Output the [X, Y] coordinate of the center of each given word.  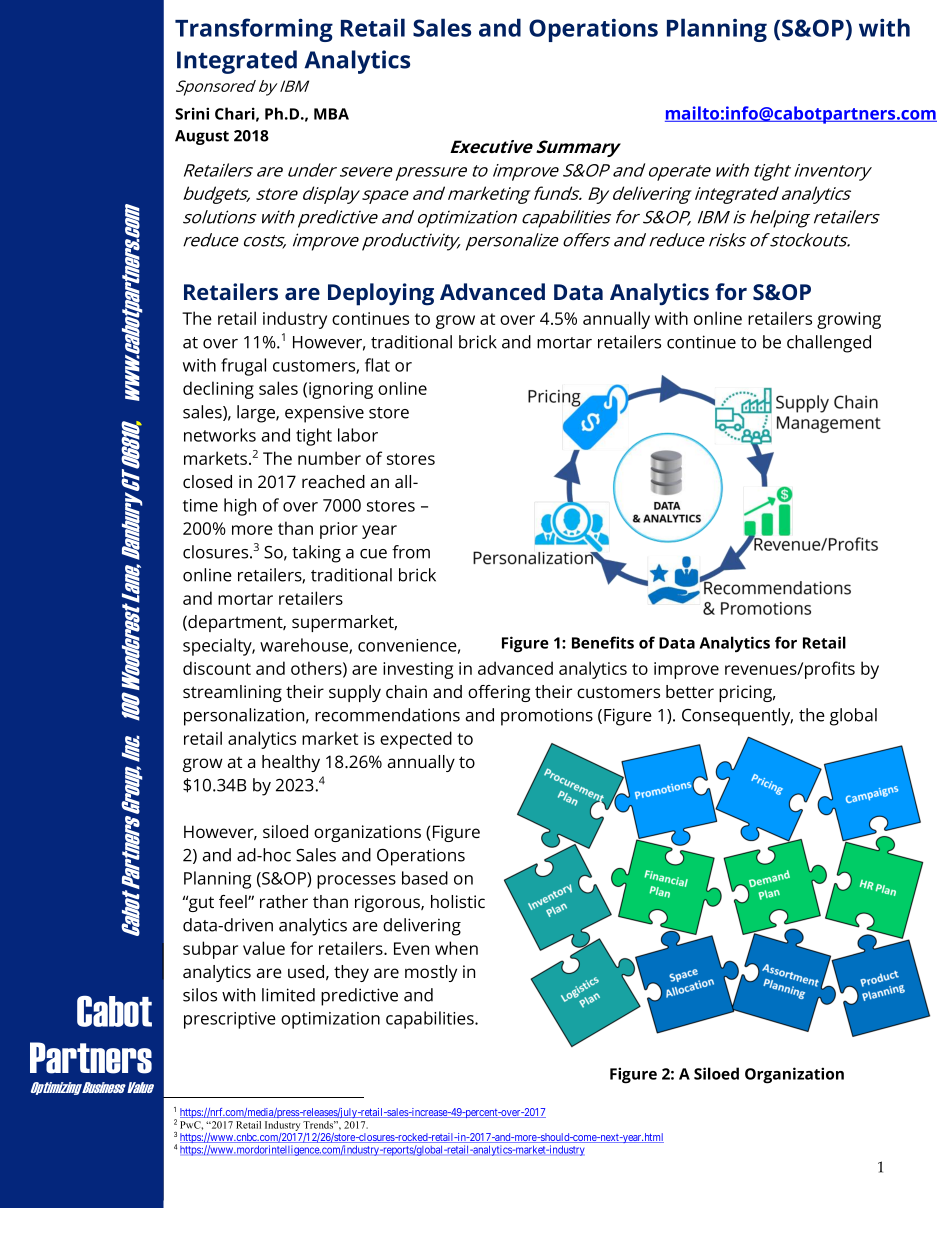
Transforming [254, 30]
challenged [829, 344]
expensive [324, 414]
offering [499, 693]
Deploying [381, 294]
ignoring [341, 390]
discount [217, 668]
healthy [291, 763]
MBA [331, 114]
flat [377, 365]
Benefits [603, 642]
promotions [547, 717]
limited [288, 995]
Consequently [737, 717]
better [690, 691]
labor [358, 435]
